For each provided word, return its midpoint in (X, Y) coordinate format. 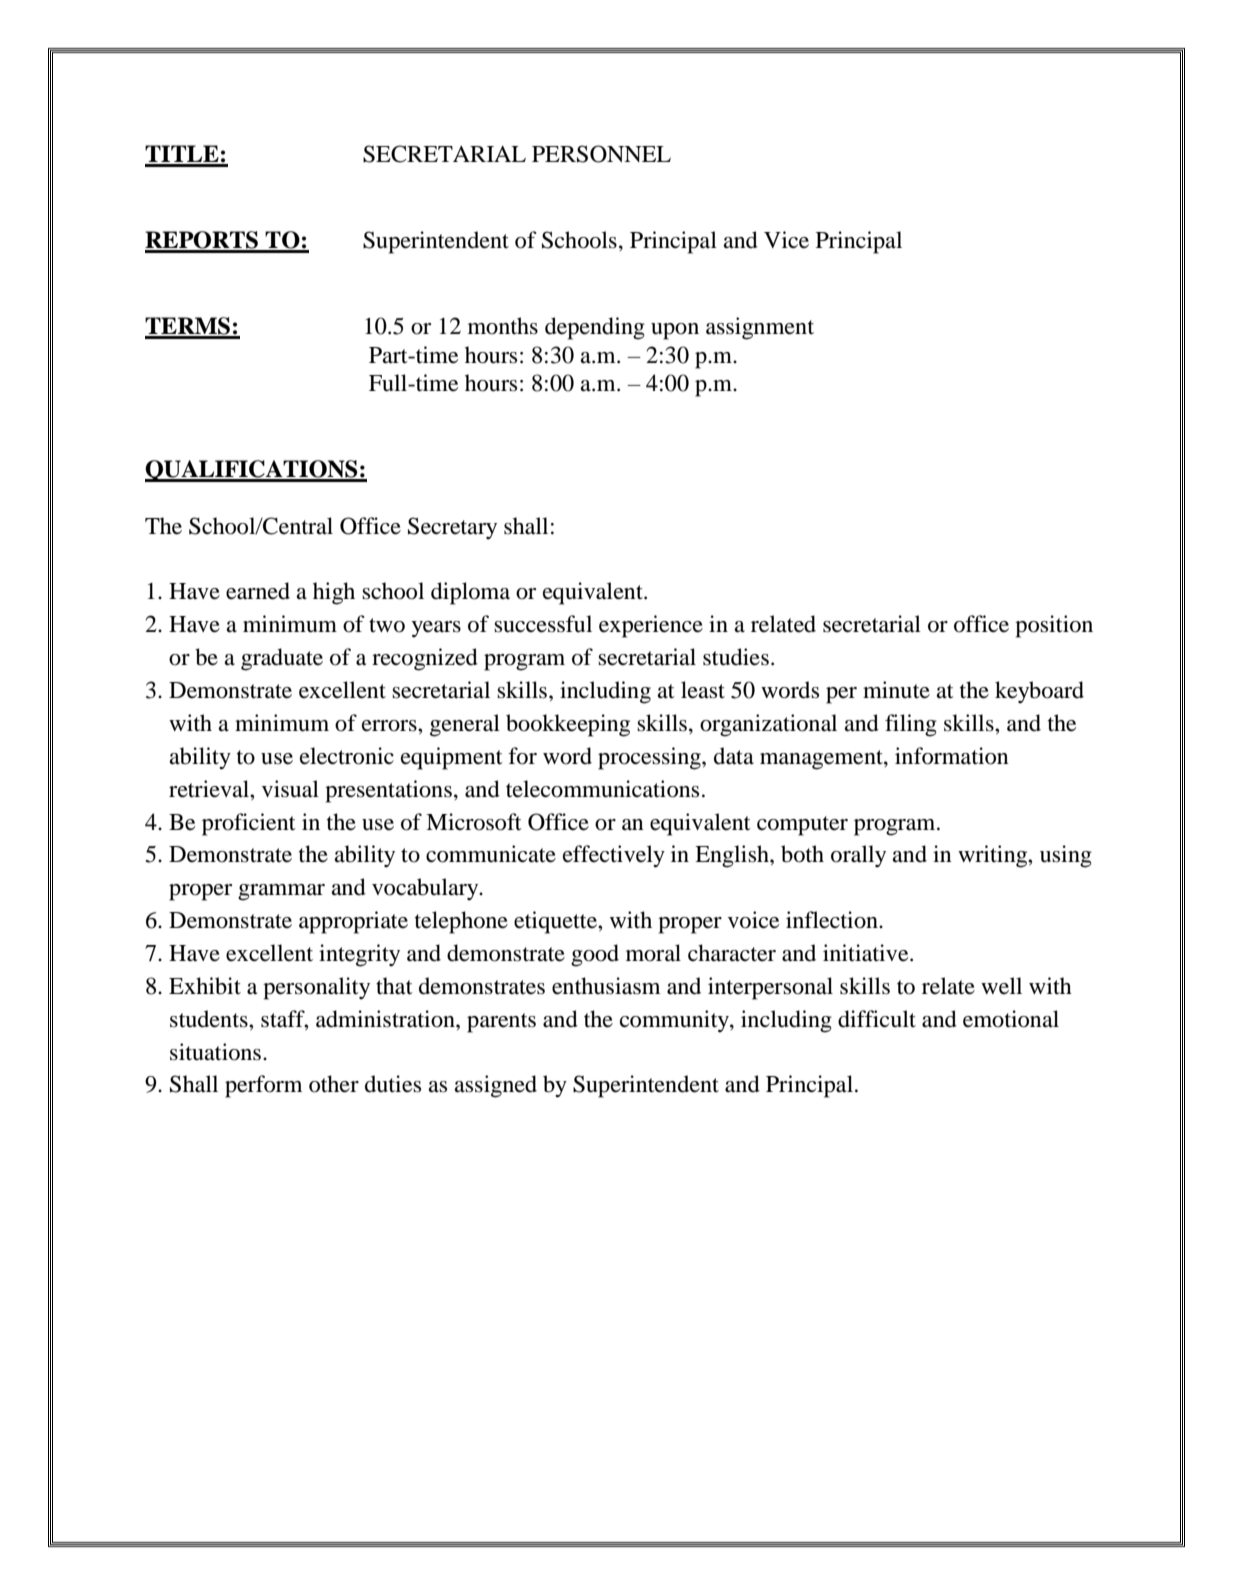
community (675, 1021)
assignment (760, 328)
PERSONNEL (601, 154)
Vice (786, 240)
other (334, 1084)
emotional (1011, 1019)
